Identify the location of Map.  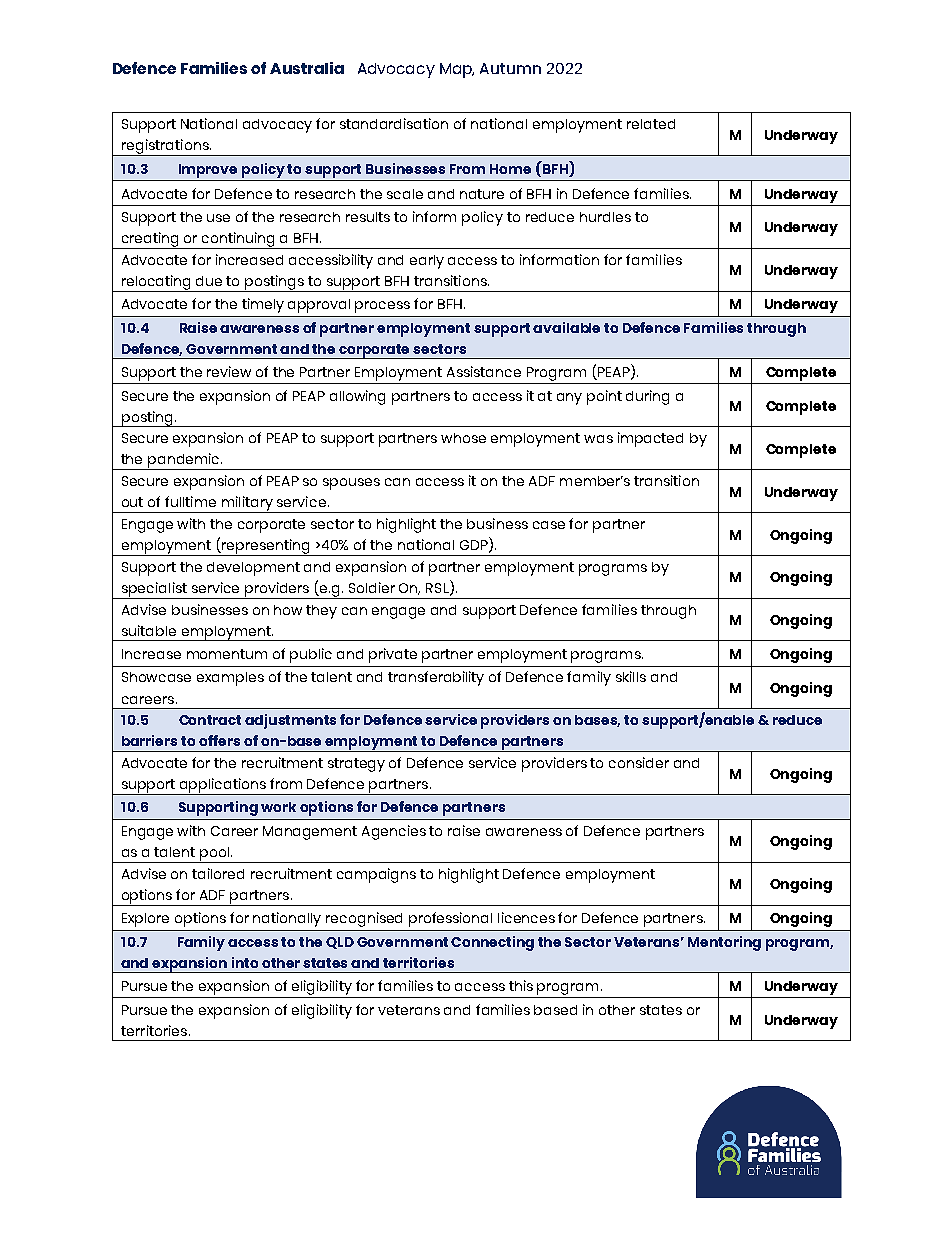
(457, 70).
